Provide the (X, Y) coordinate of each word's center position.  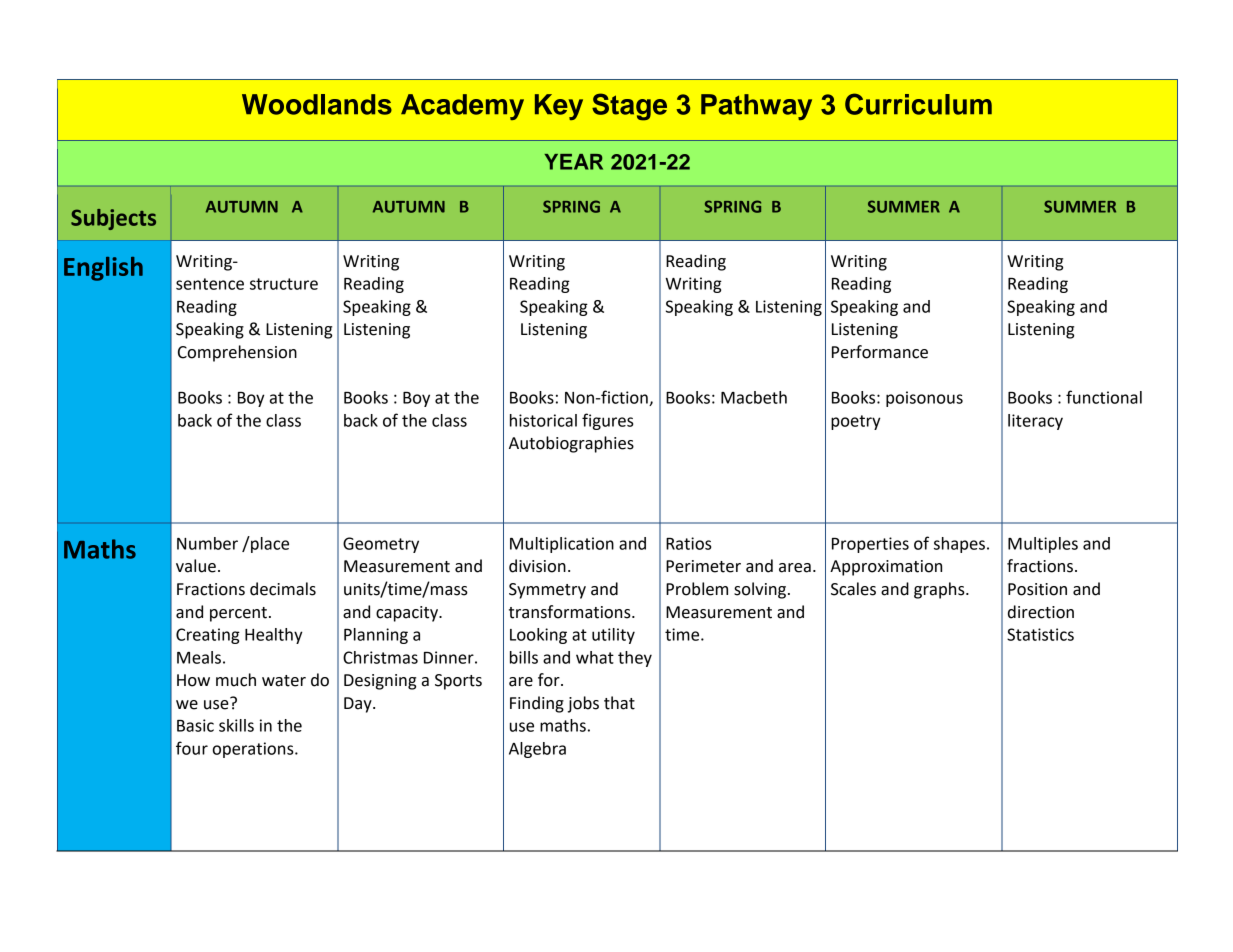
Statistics (1040, 634)
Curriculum (918, 104)
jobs (583, 704)
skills (236, 725)
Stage (629, 107)
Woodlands (317, 104)
